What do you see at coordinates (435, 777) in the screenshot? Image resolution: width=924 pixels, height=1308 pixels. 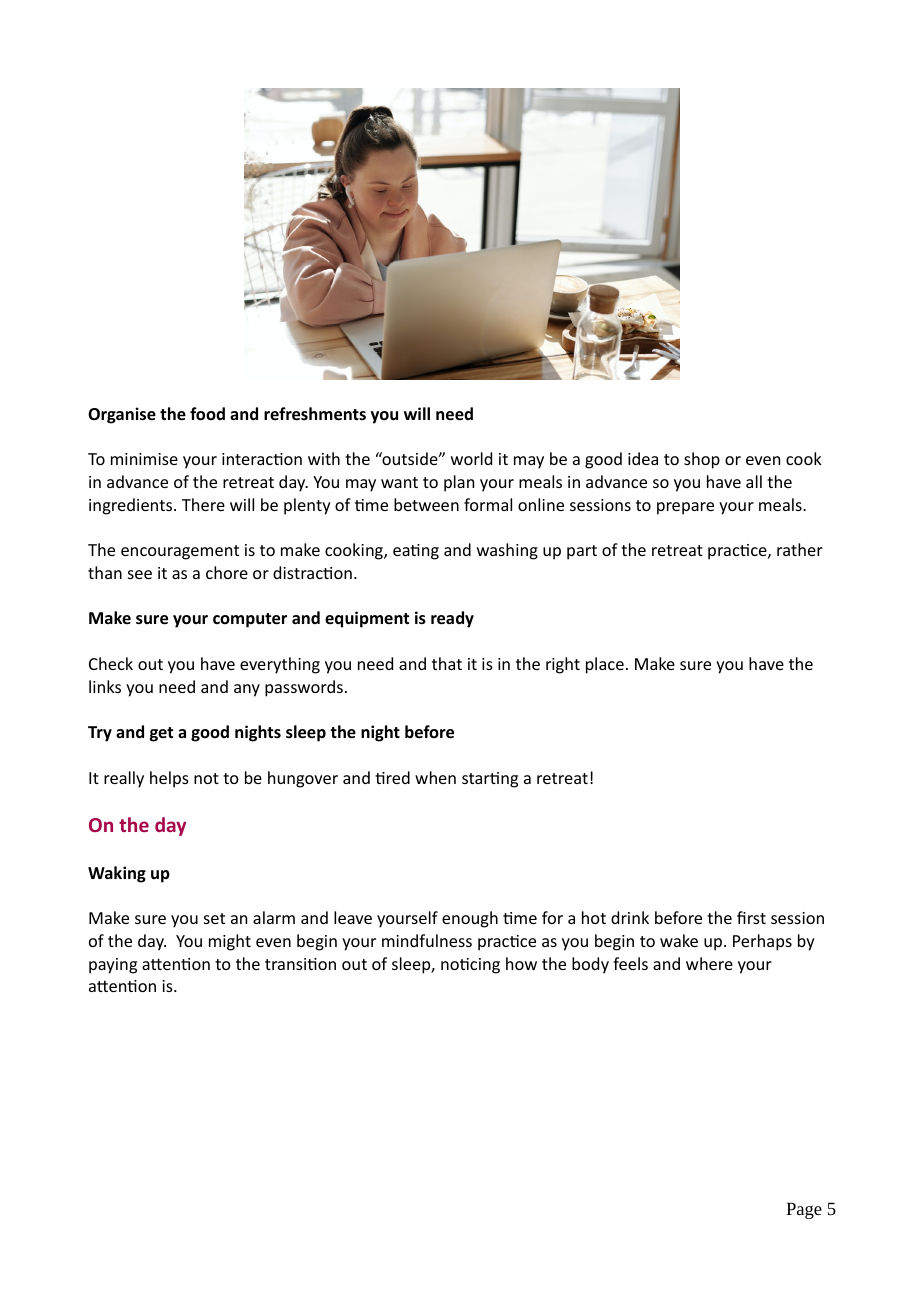 I see `when` at bounding box center [435, 777].
